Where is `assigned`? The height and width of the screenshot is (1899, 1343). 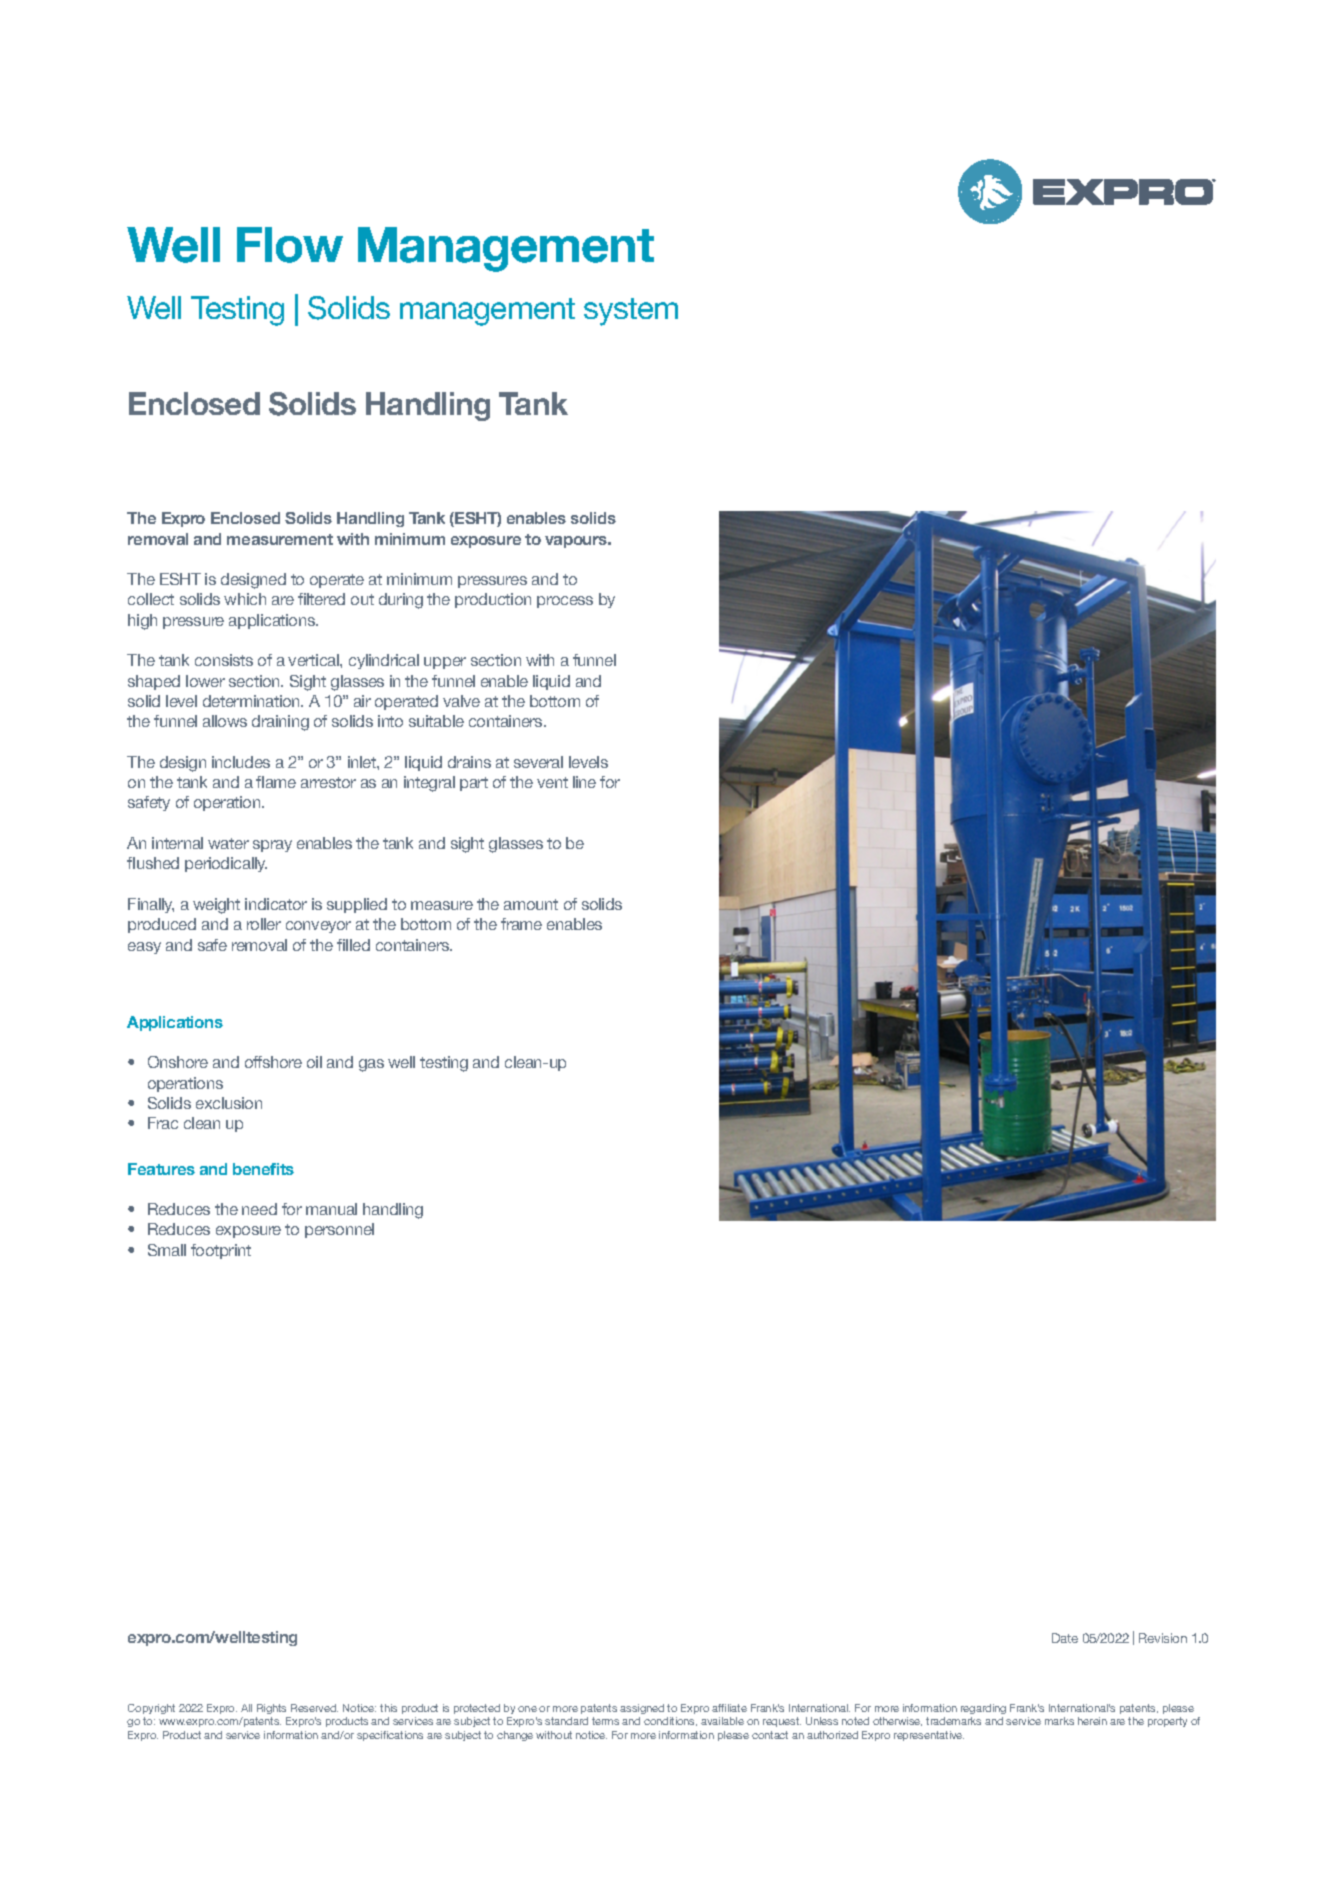 assigned is located at coordinates (642, 1709).
